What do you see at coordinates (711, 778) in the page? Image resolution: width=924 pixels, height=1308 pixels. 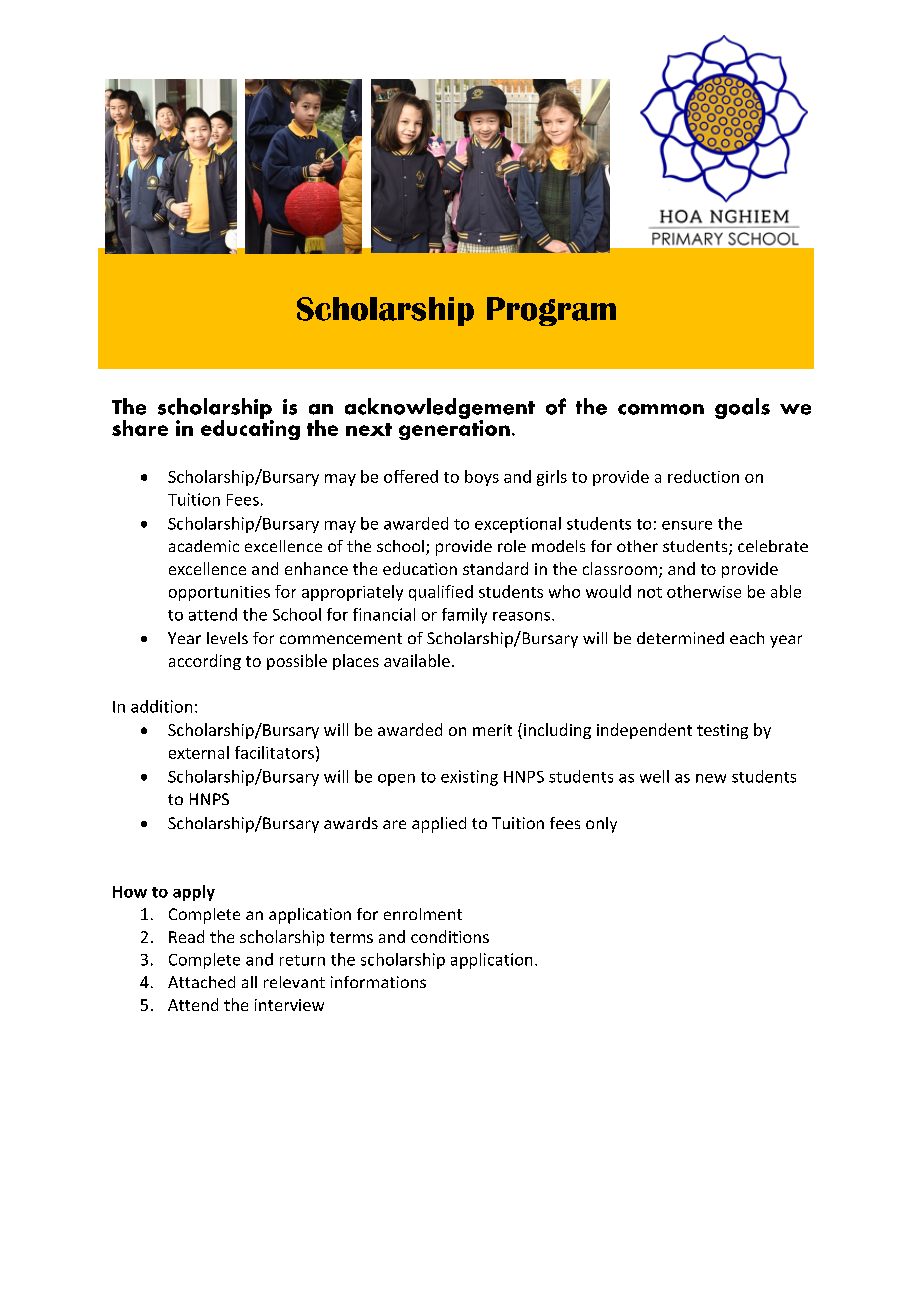 I see `new` at bounding box center [711, 778].
